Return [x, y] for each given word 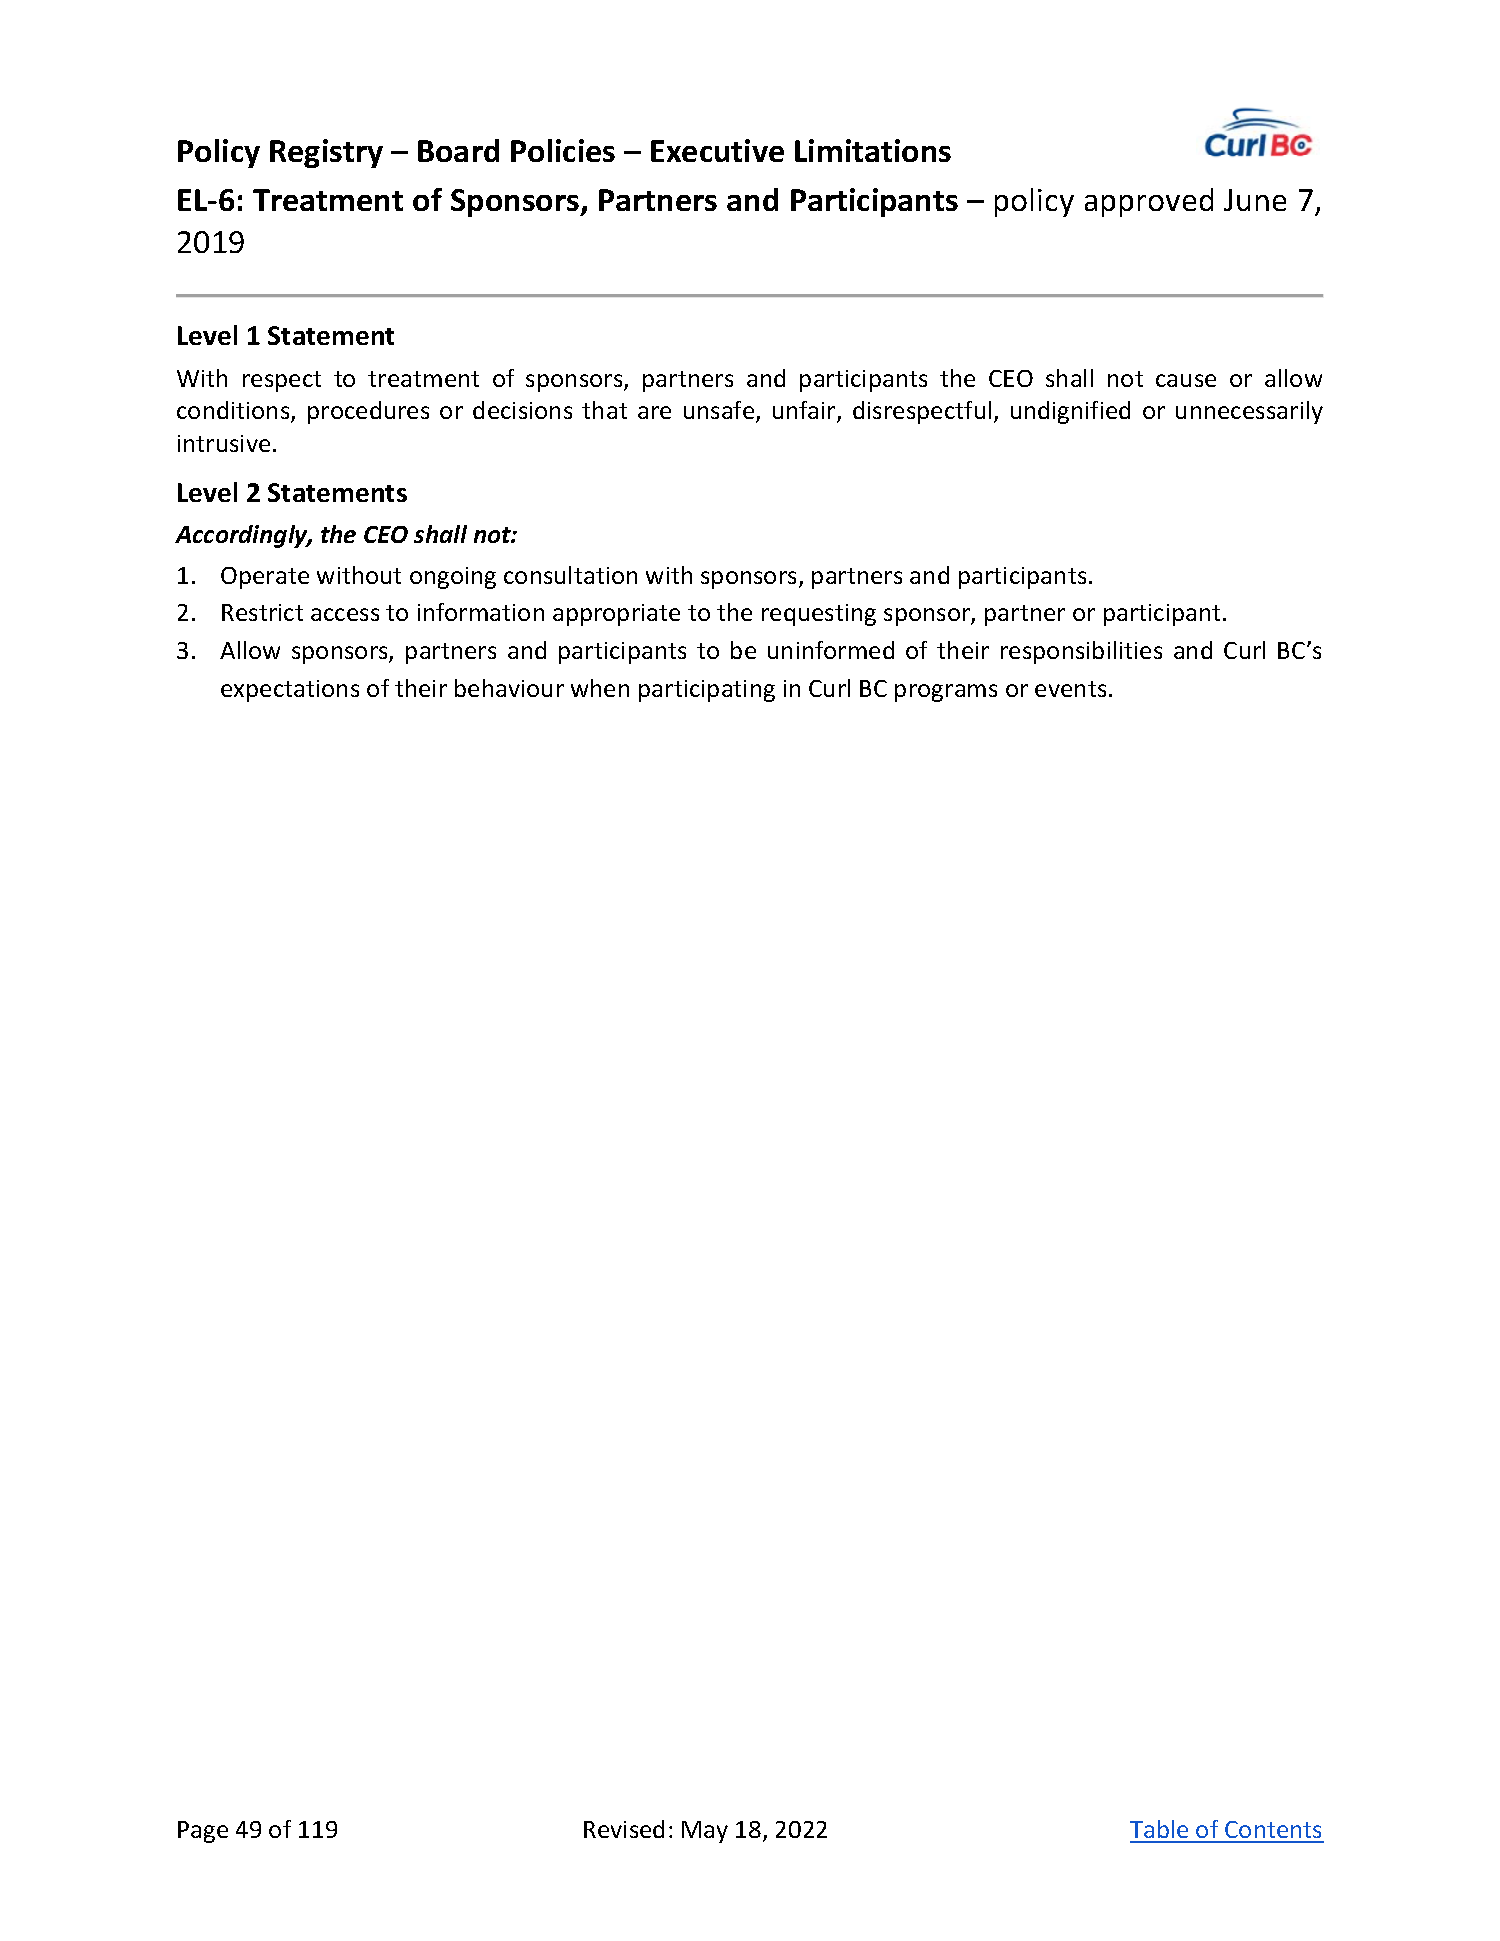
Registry [326, 153]
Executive [717, 150]
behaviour [509, 688]
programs [946, 693]
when [600, 688]
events [1070, 689]
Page [203, 1832]
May [705, 1832]
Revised [624, 1829]
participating [707, 691]
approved [1149, 202]
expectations [290, 691]
